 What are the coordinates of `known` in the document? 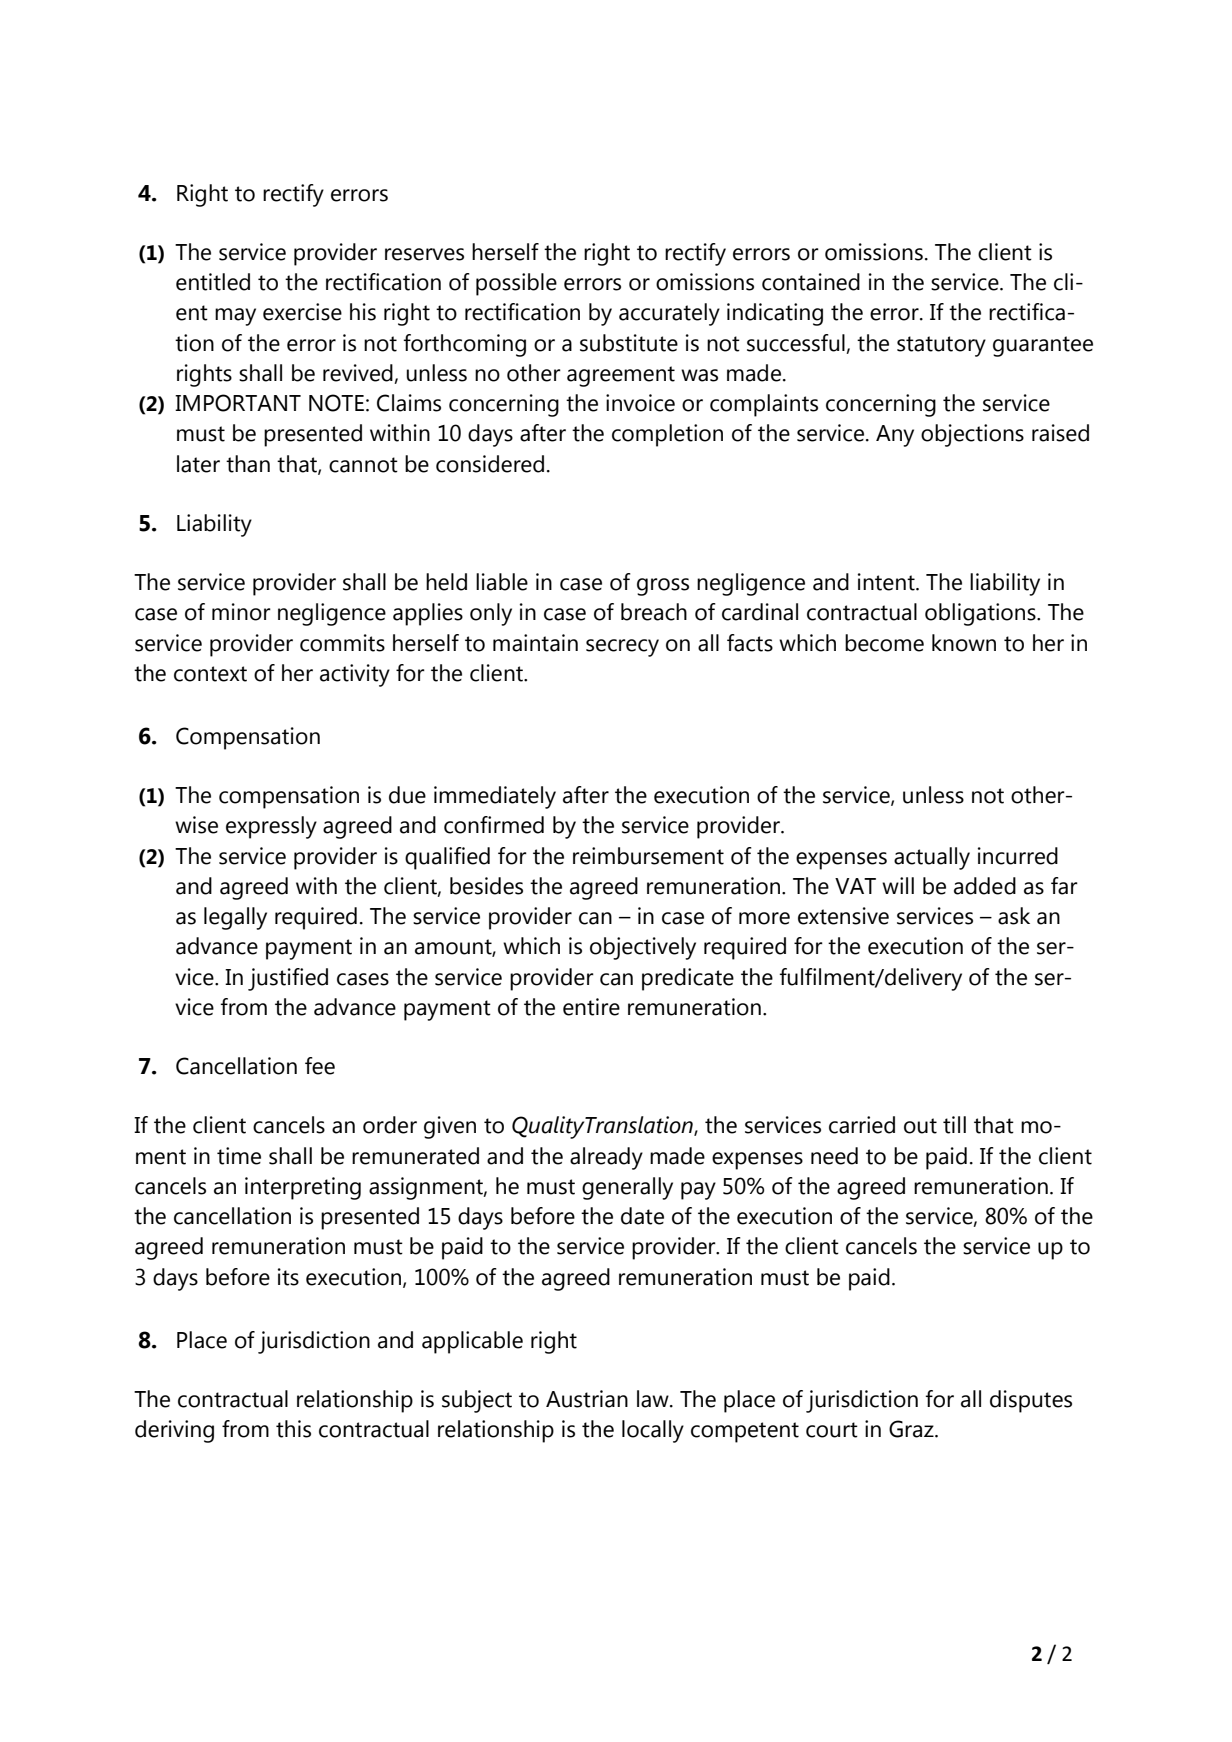 It's located at (964, 643).
